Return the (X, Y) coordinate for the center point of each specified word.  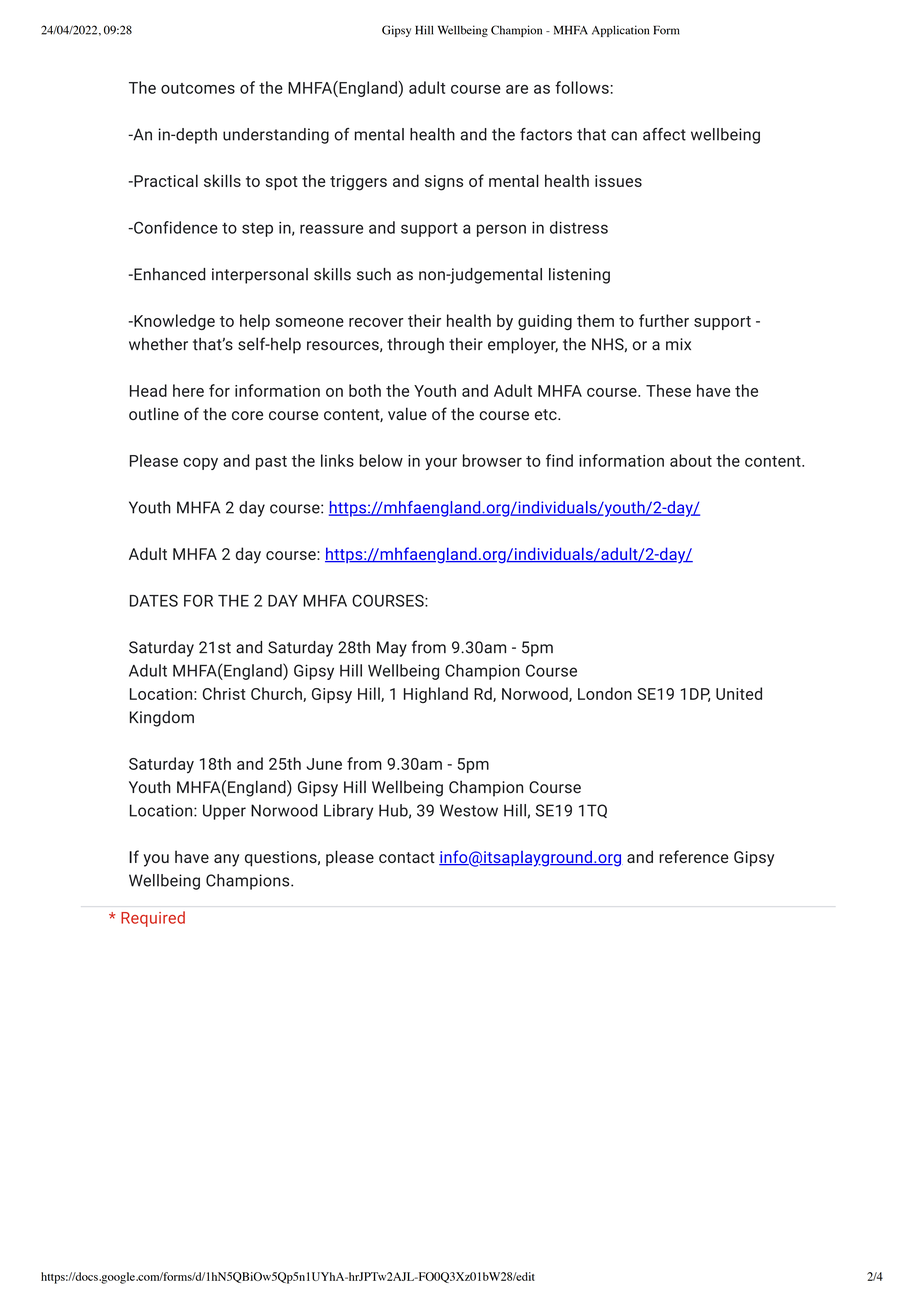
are (517, 89)
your (441, 464)
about (691, 460)
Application (620, 31)
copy (200, 464)
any (226, 860)
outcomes (198, 88)
